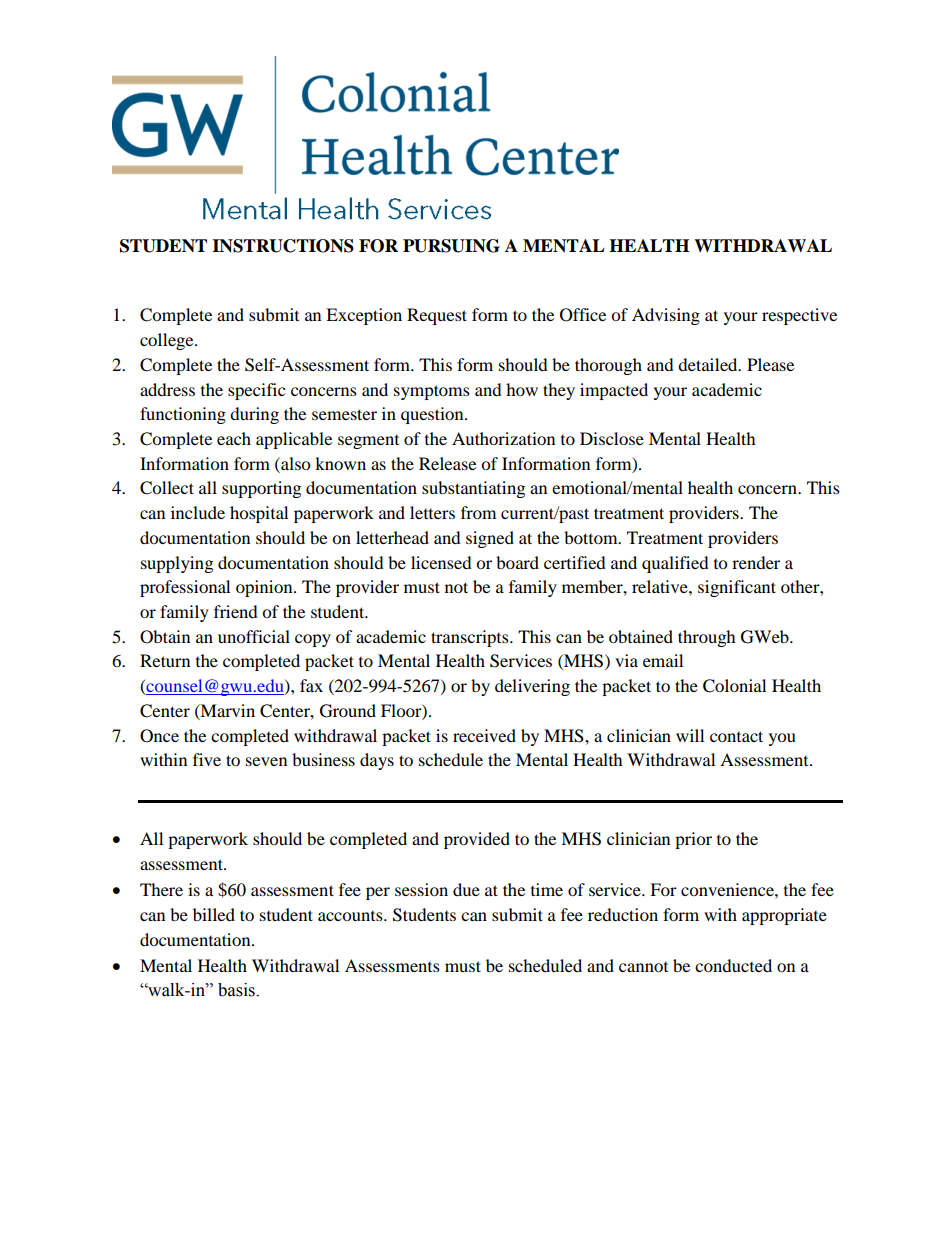  What do you see at coordinates (237, 990) in the screenshot?
I see `basis` at bounding box center [237, 990].
